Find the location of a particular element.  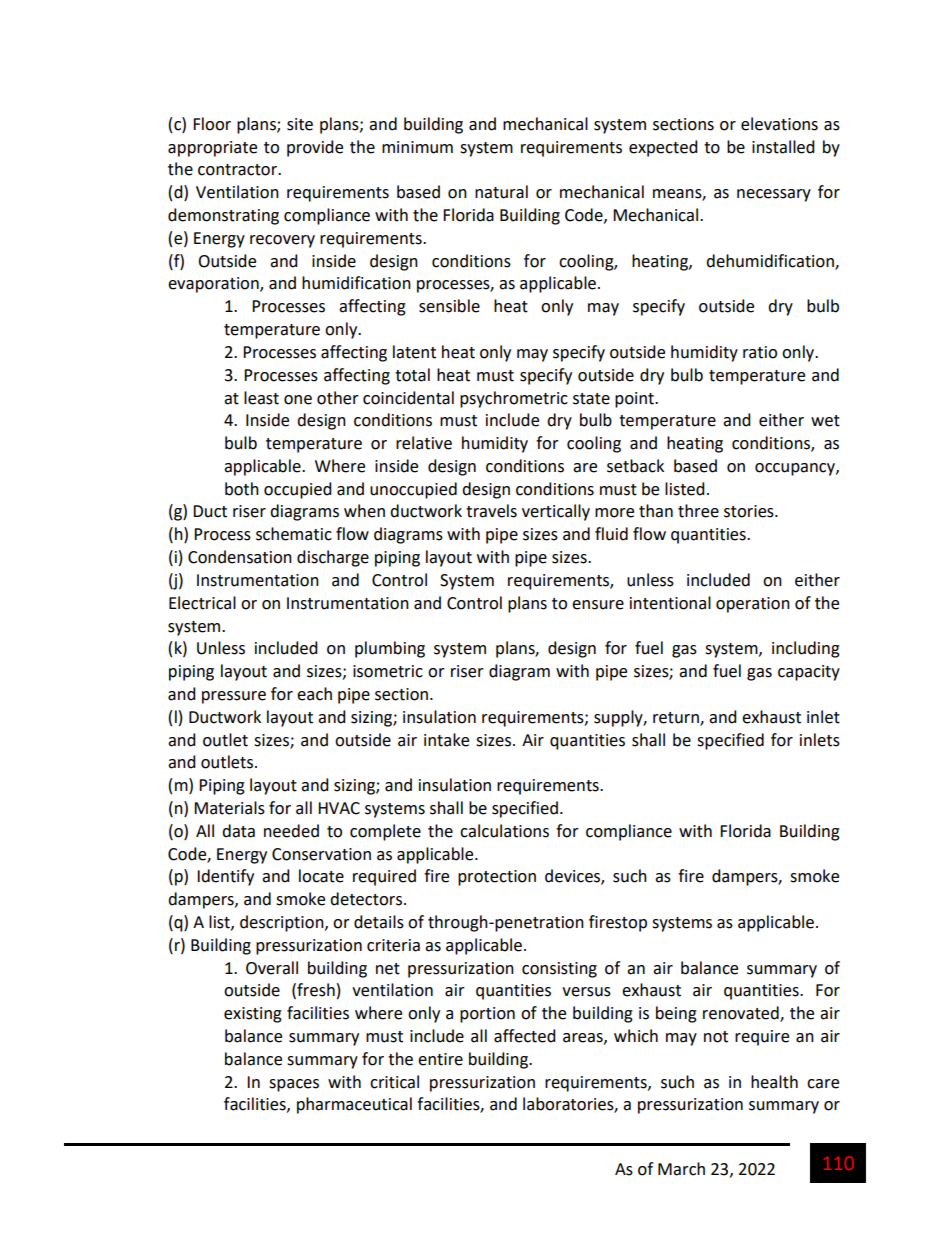

installed is located at coordinates (783, 147).
